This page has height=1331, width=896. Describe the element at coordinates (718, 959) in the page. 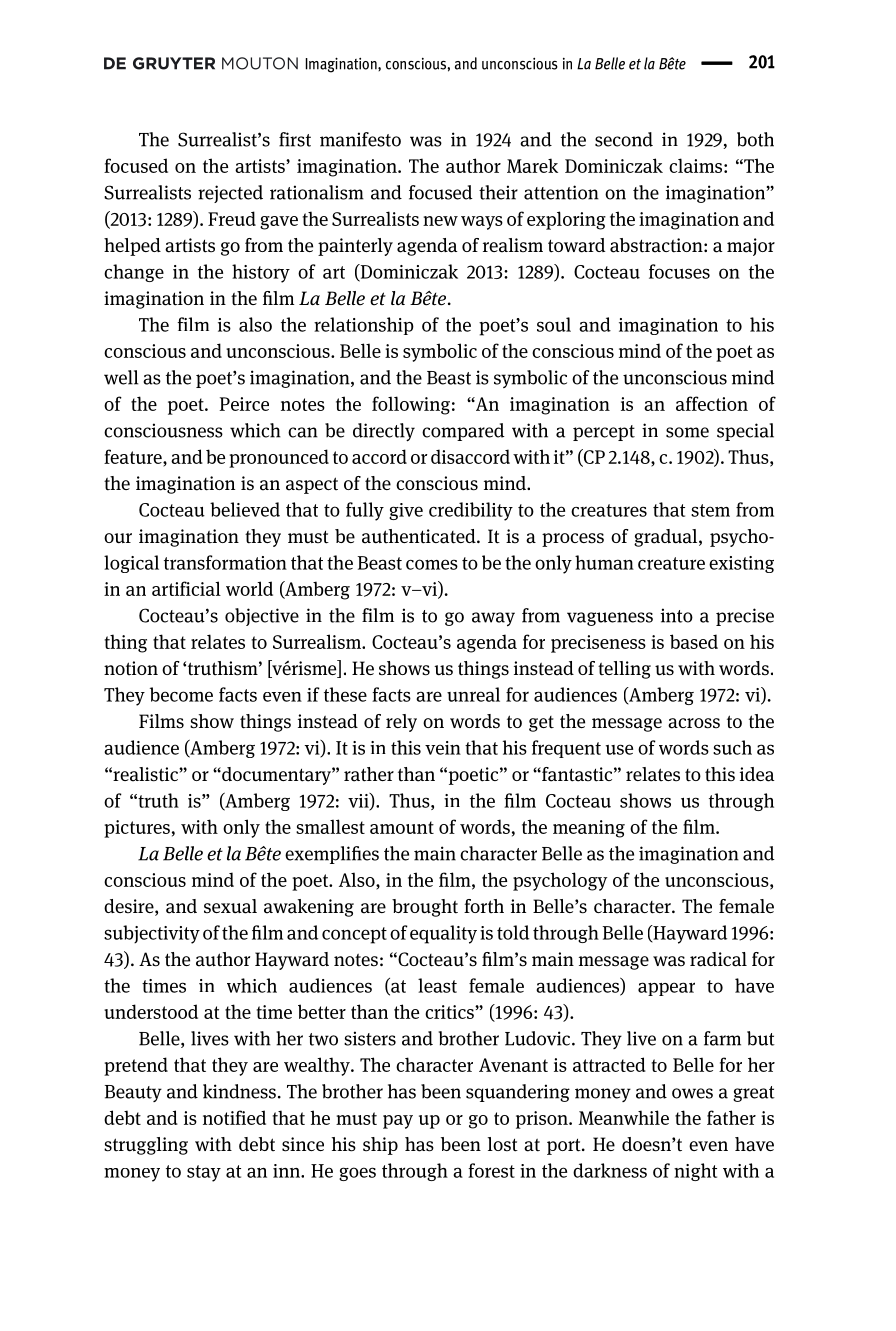

I see `radical` at that location.
